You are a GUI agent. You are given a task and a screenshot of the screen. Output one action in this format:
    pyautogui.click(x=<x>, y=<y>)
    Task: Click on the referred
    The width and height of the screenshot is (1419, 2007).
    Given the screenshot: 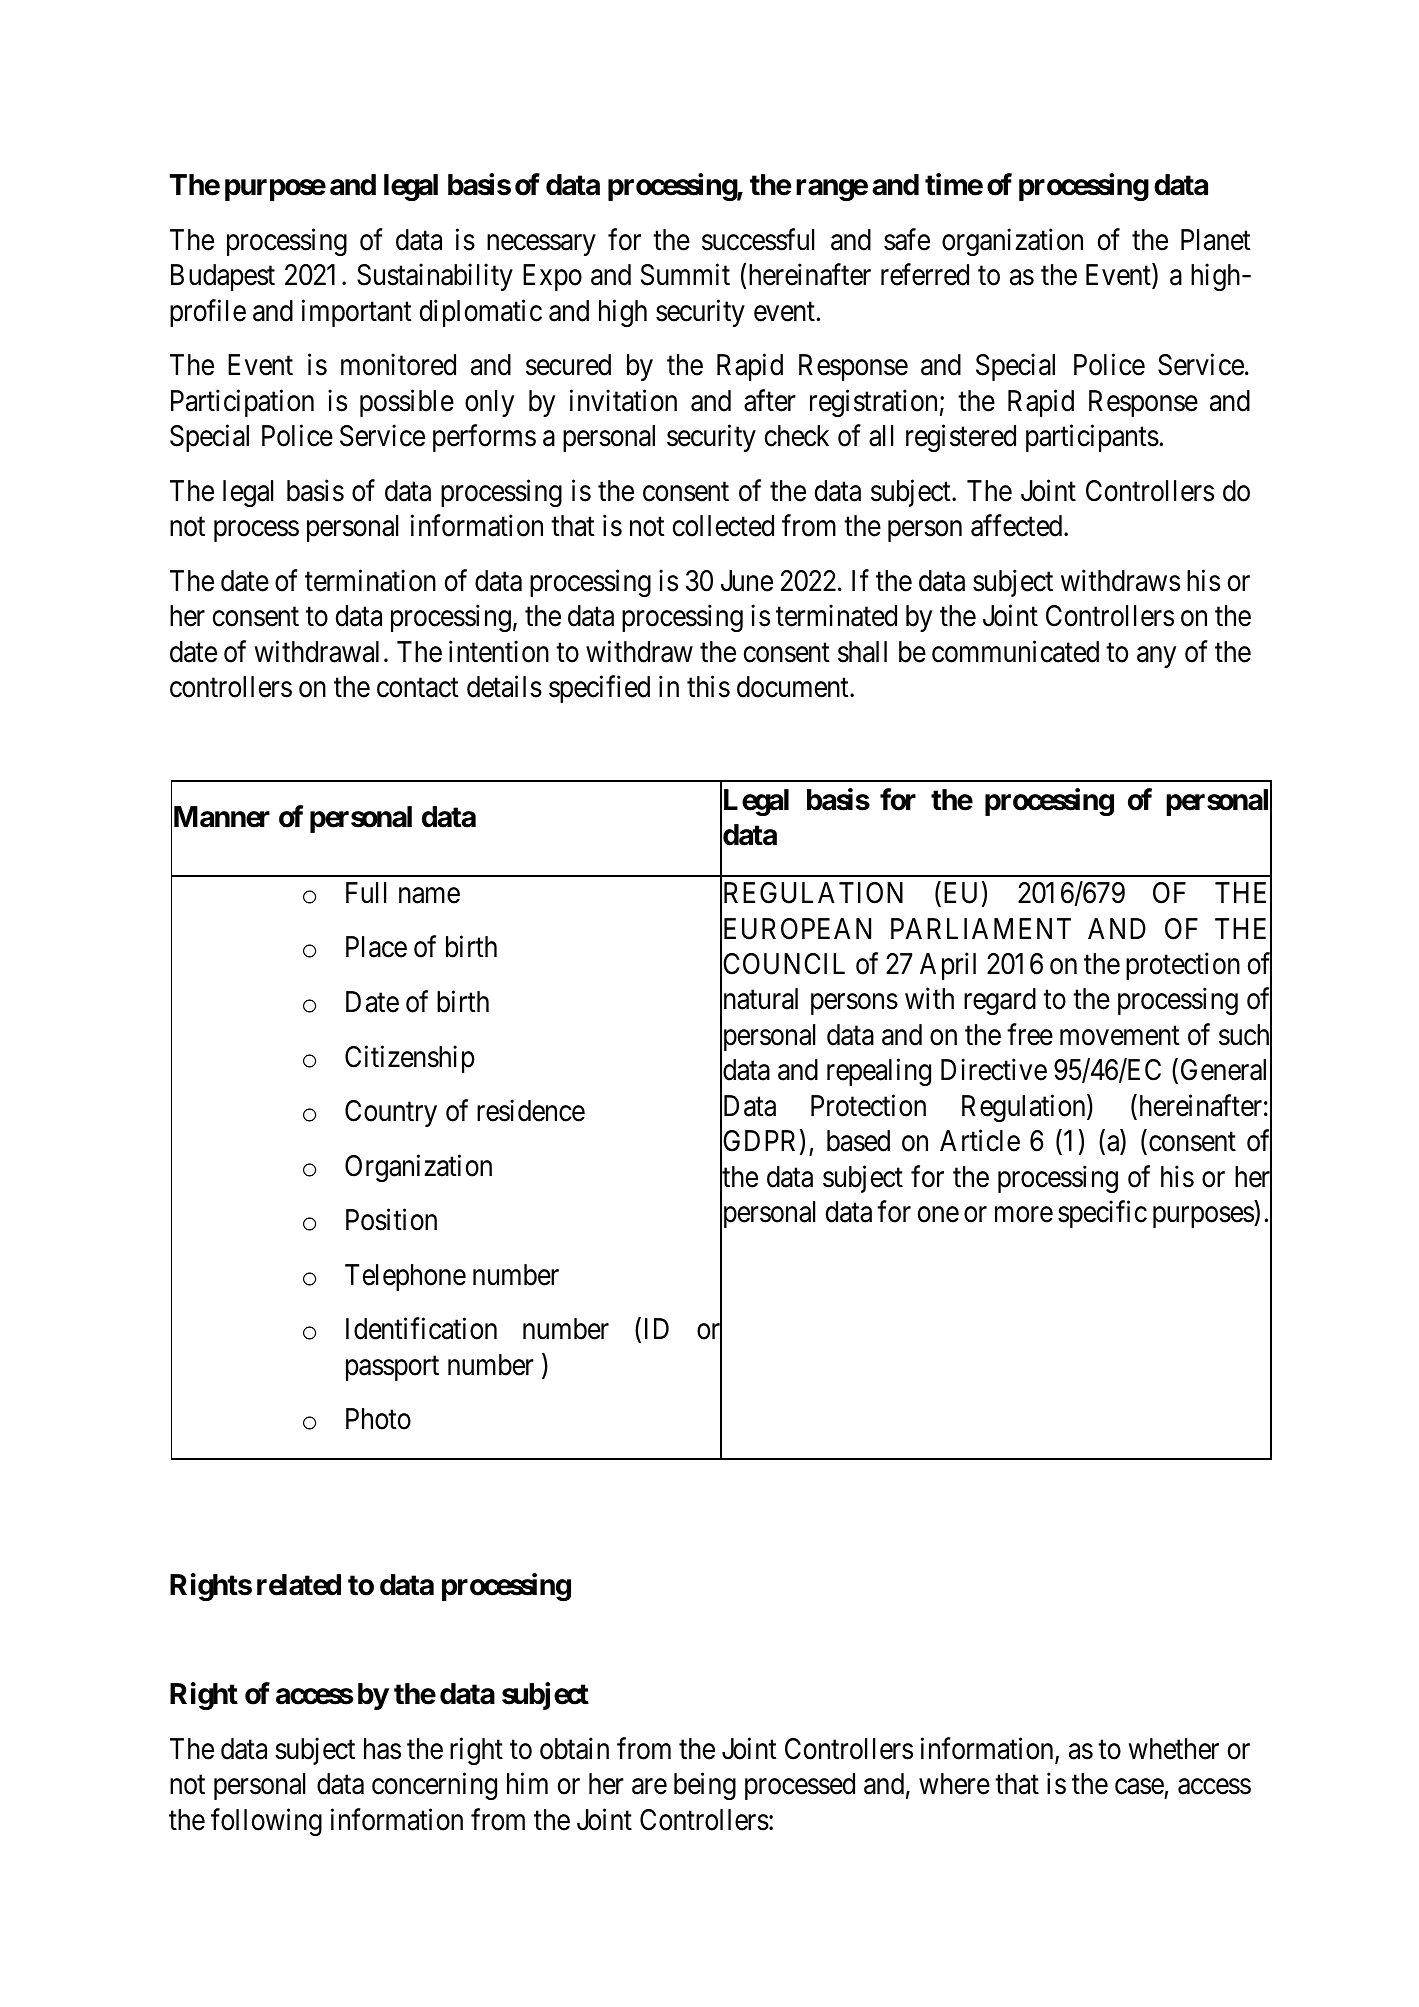 What is the action you would take?
    pyautogui.click(x=925, y=275)
